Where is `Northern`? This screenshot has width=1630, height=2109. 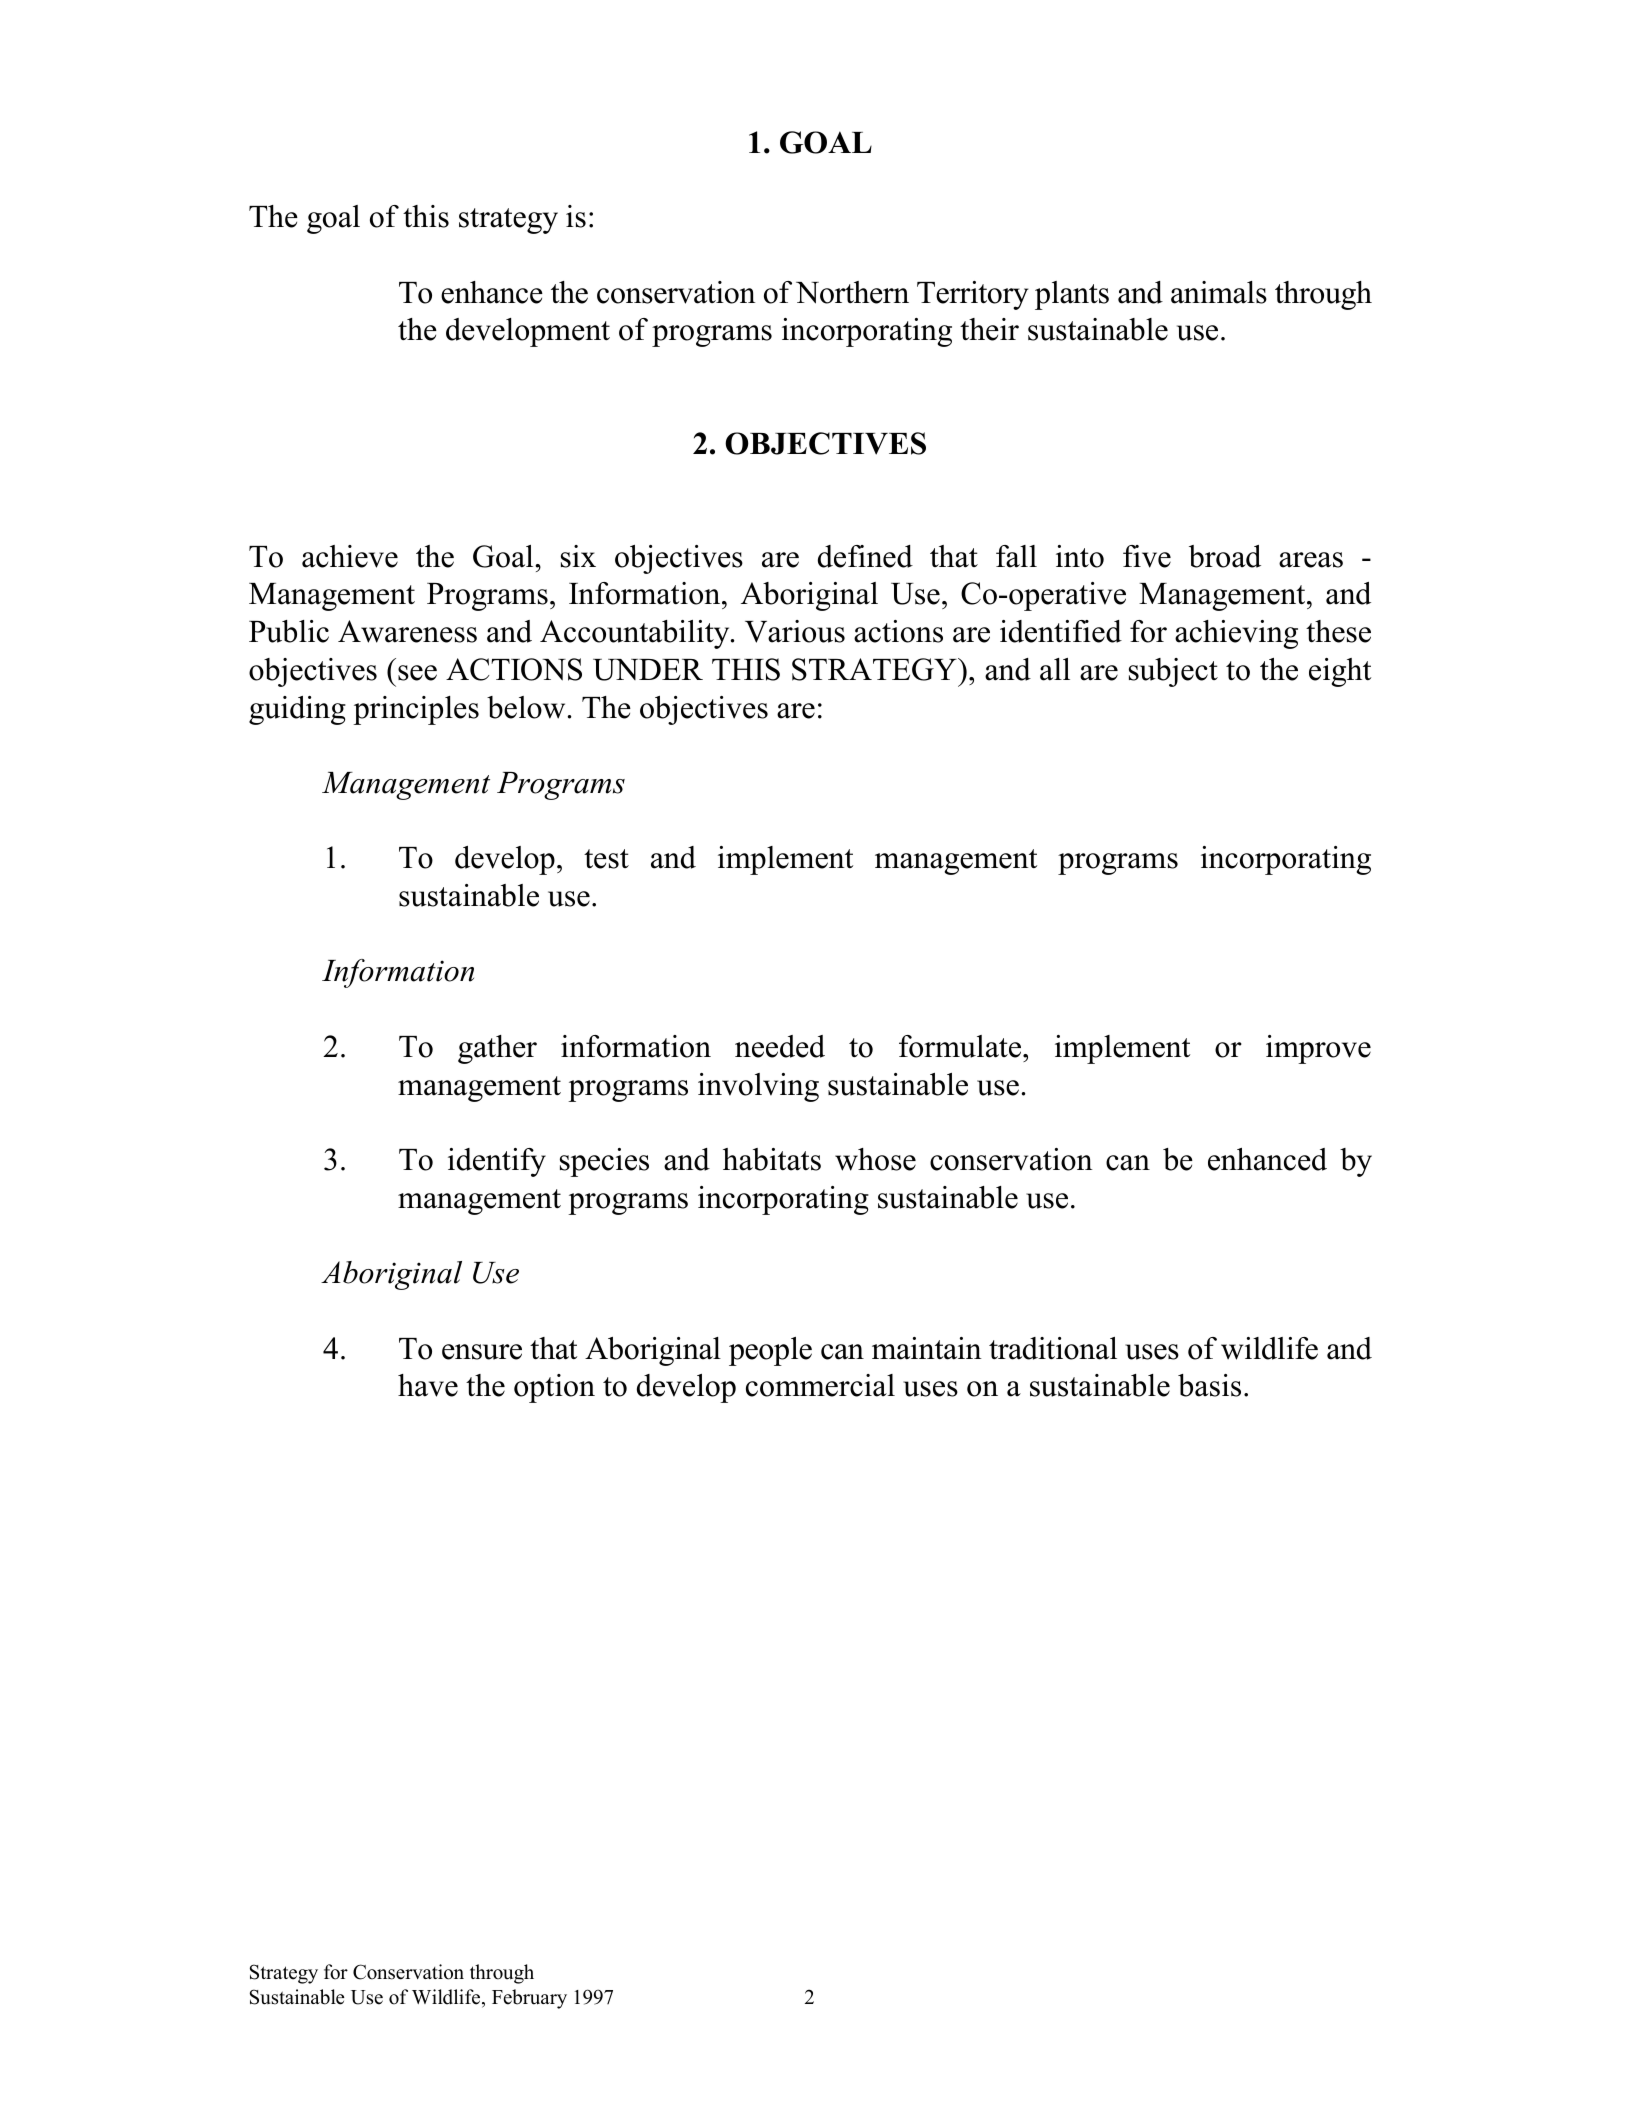 Northern is located at coordinates (852, 292).
